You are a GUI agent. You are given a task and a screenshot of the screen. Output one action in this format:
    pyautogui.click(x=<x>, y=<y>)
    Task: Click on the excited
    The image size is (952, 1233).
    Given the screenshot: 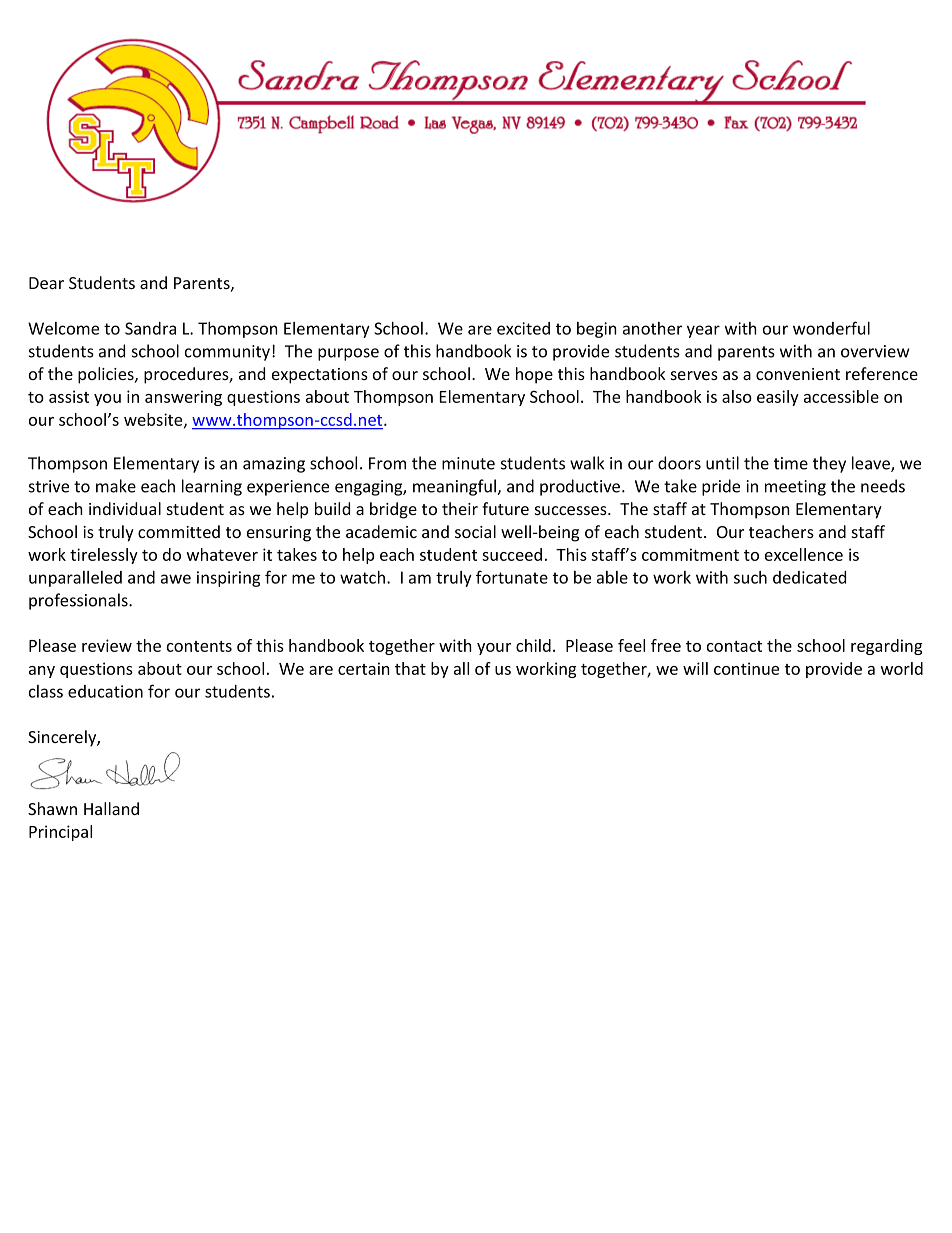 What is the action you would take?
    pyautogui.click(x=523, y=328)
